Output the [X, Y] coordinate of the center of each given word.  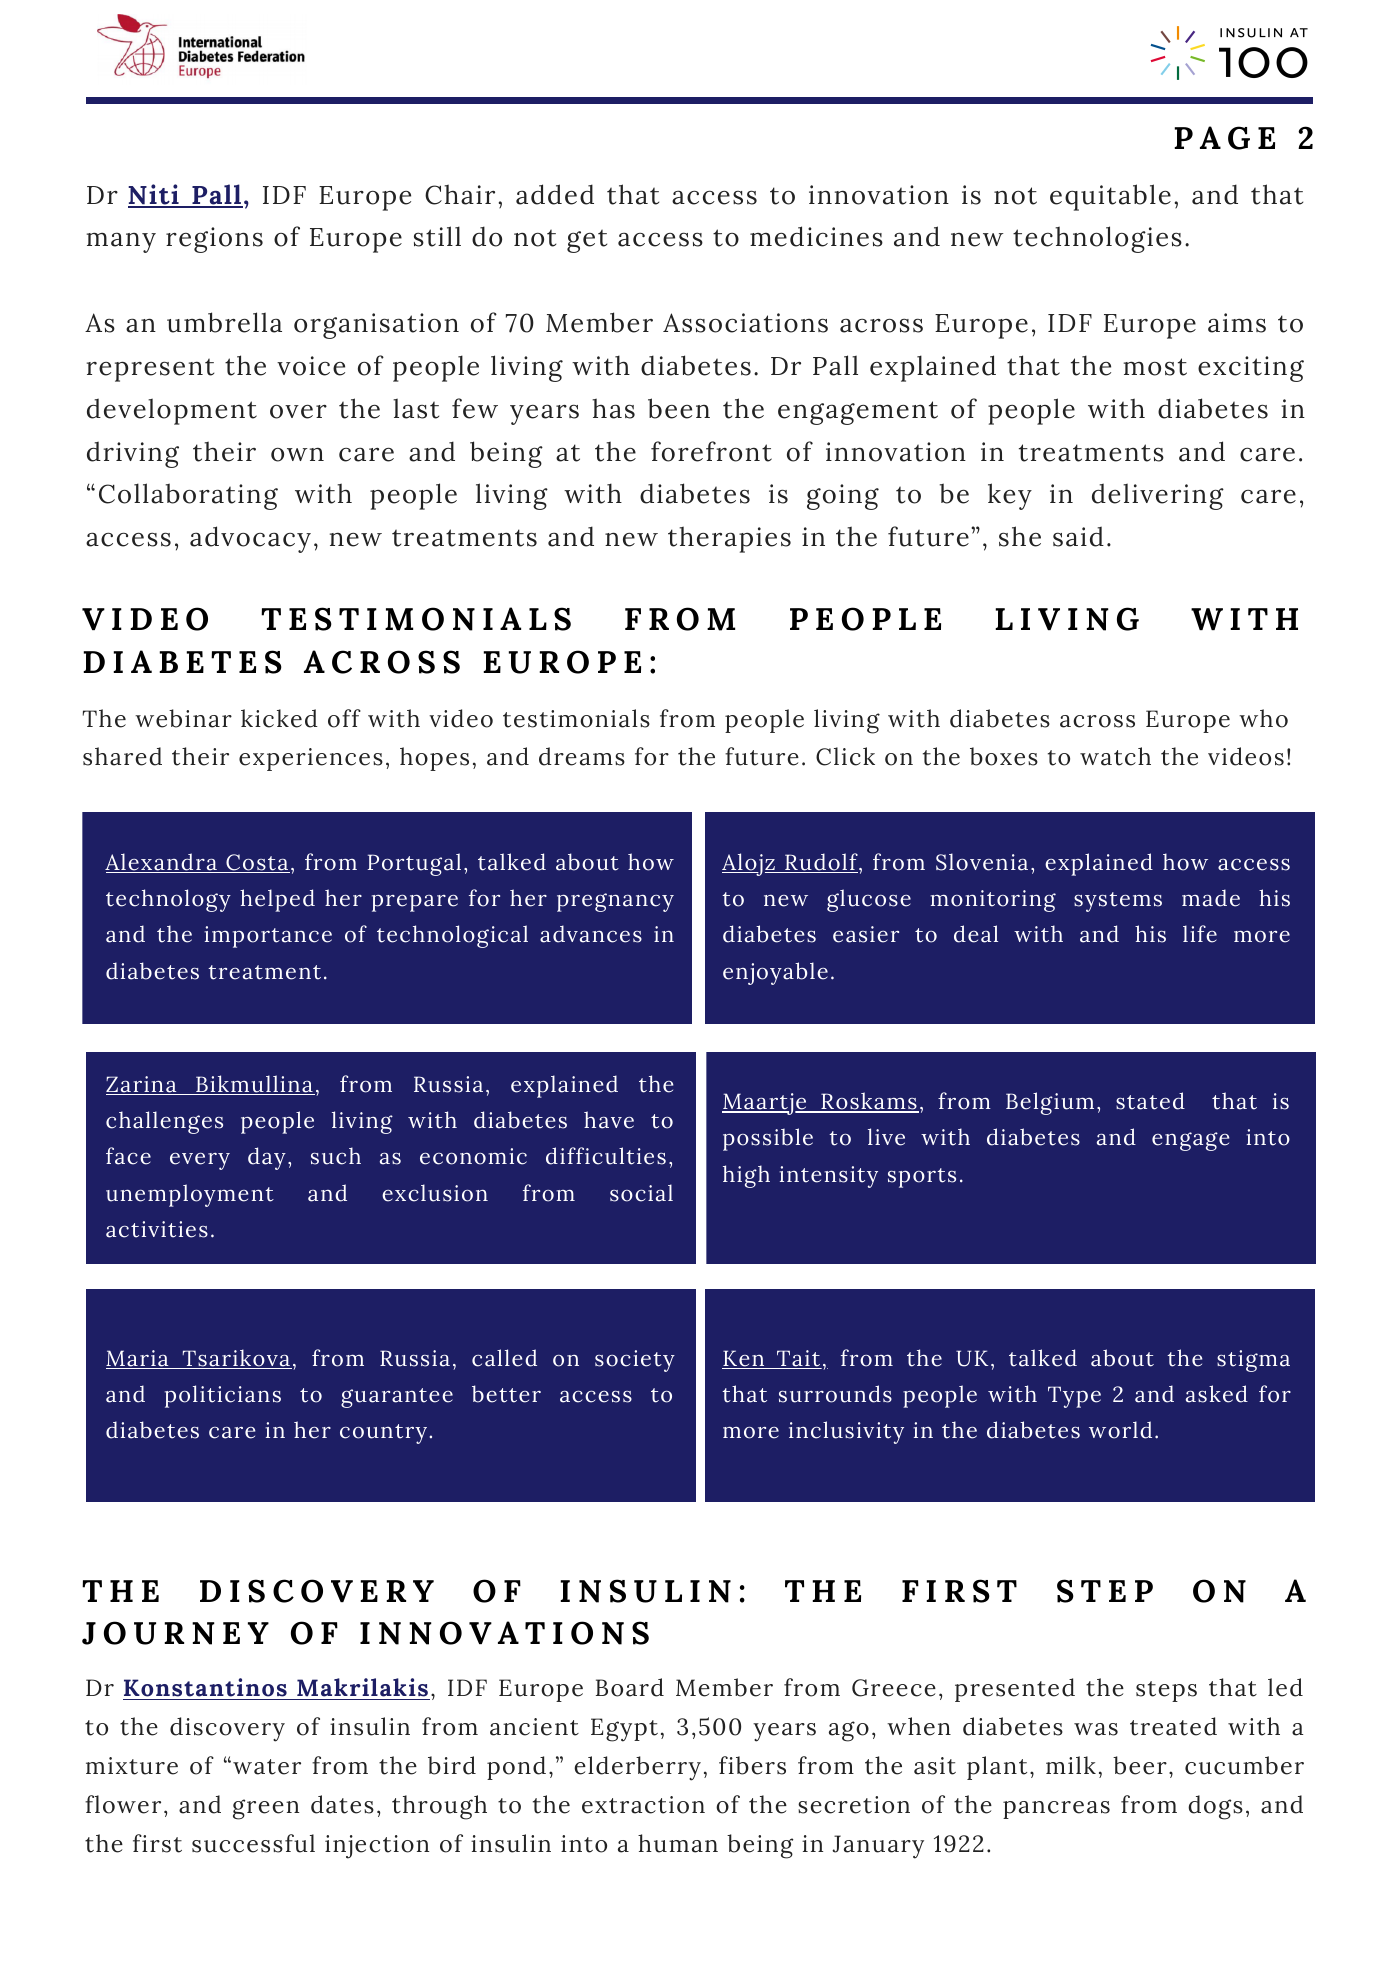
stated [1150, 1101]
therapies [729, 539]
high [746, 1176]
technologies [1097, 239]
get [587, 241]
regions [214, 240]
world [1120, 1430]
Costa [257, 863]
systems [1118, 902]
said [1078, 536]
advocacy [250, 539]
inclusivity [846, 1432]
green [266, 1809]
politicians [223, 1396]
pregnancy [615, 902]
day [267, 1158]
